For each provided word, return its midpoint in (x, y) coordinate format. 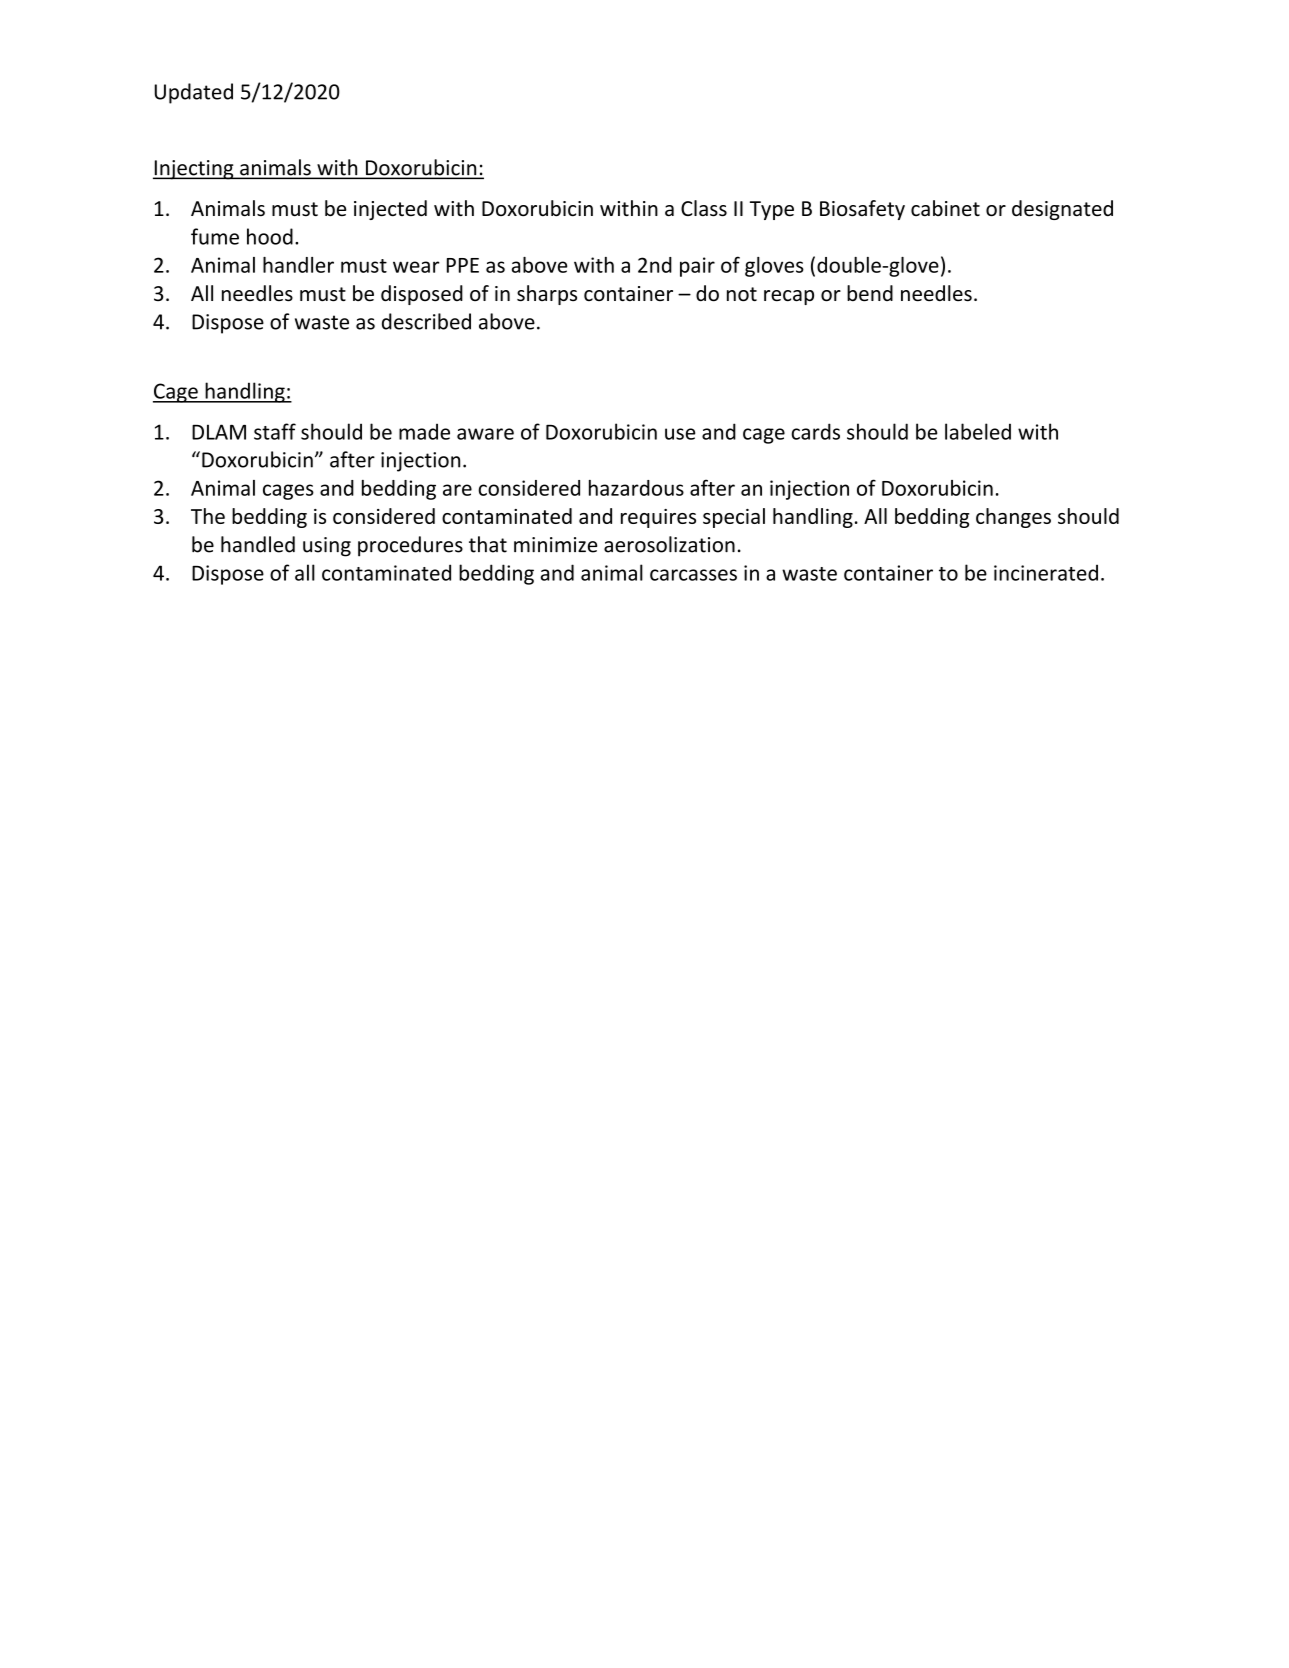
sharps (547, 295)
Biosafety (862, 210)
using (327, 547)
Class (704, 208)
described (426, 321)
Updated (193, 93)
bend (870, 293)
